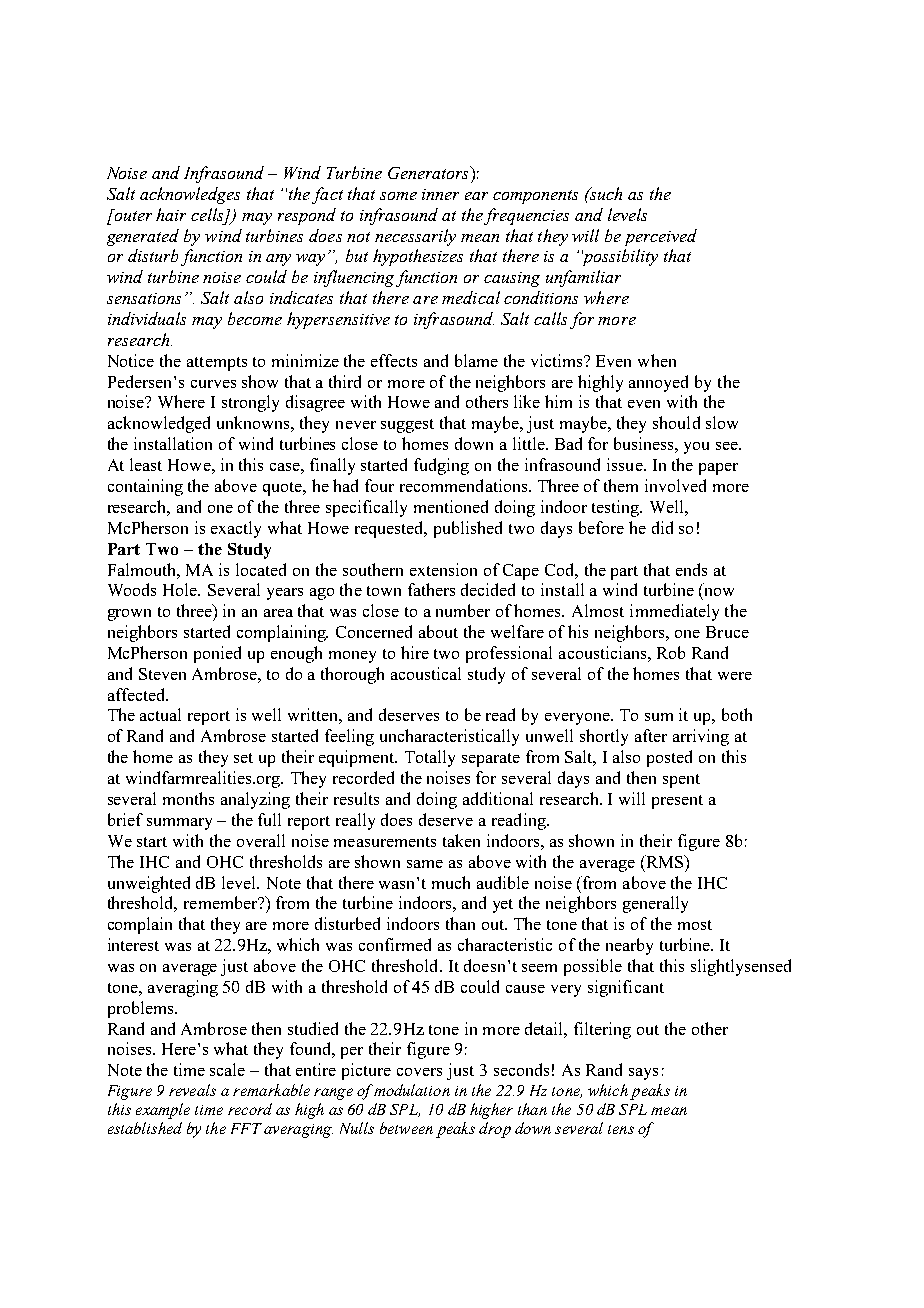 This screenshot has width=924, height=1308. Describe the element at coordinates (190, 195) in the screenshot. I see `acknowledges` at that location.
